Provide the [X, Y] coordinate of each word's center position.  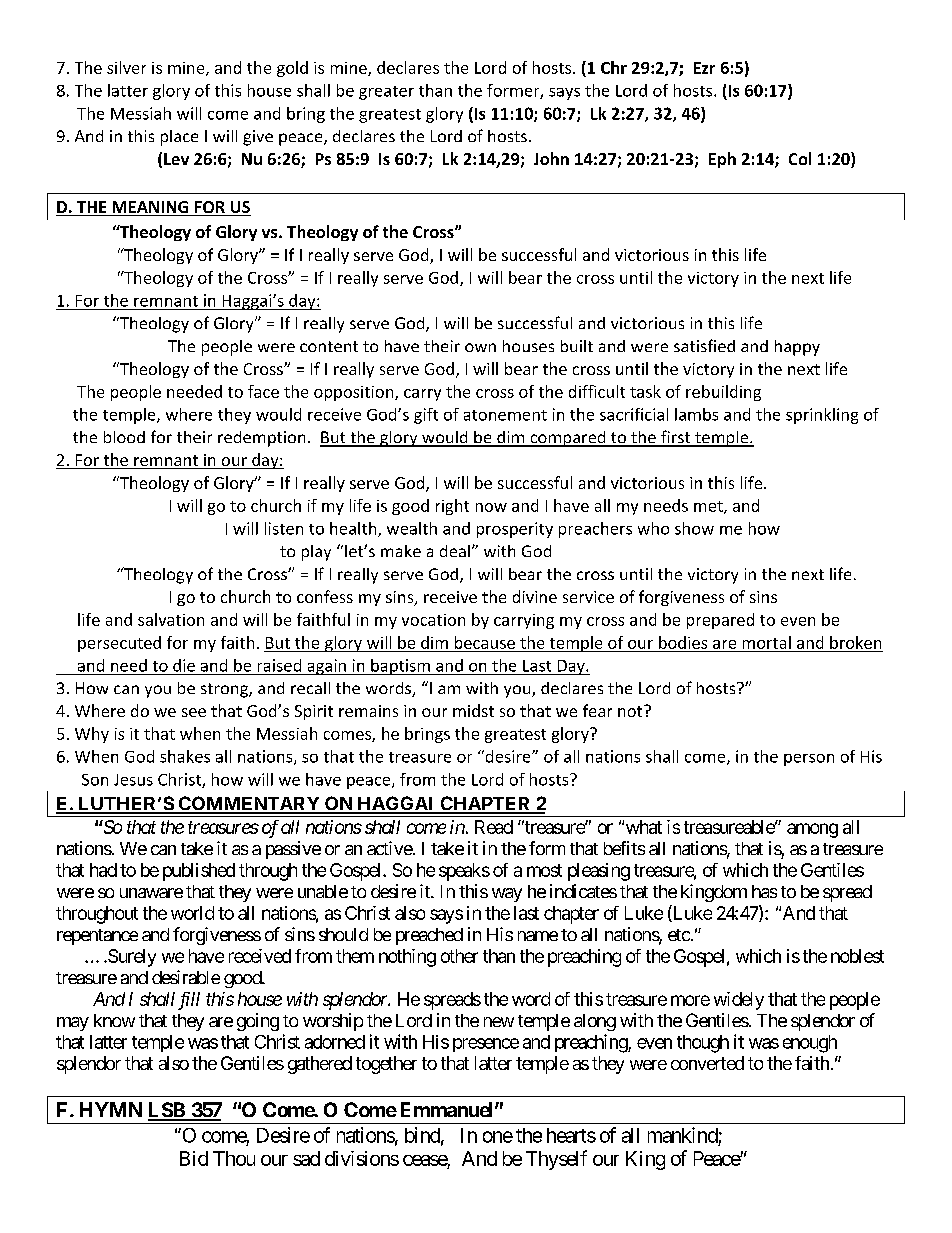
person [809, 760]
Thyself [556, 1160]
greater [386, 93]
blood [124, 437]
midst [473, 710]
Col [800, 158]
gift [426, 416]
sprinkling [822, 416]
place [179, 138]
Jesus [133, 780]
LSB [167, 1111]
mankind [683, 1135]
